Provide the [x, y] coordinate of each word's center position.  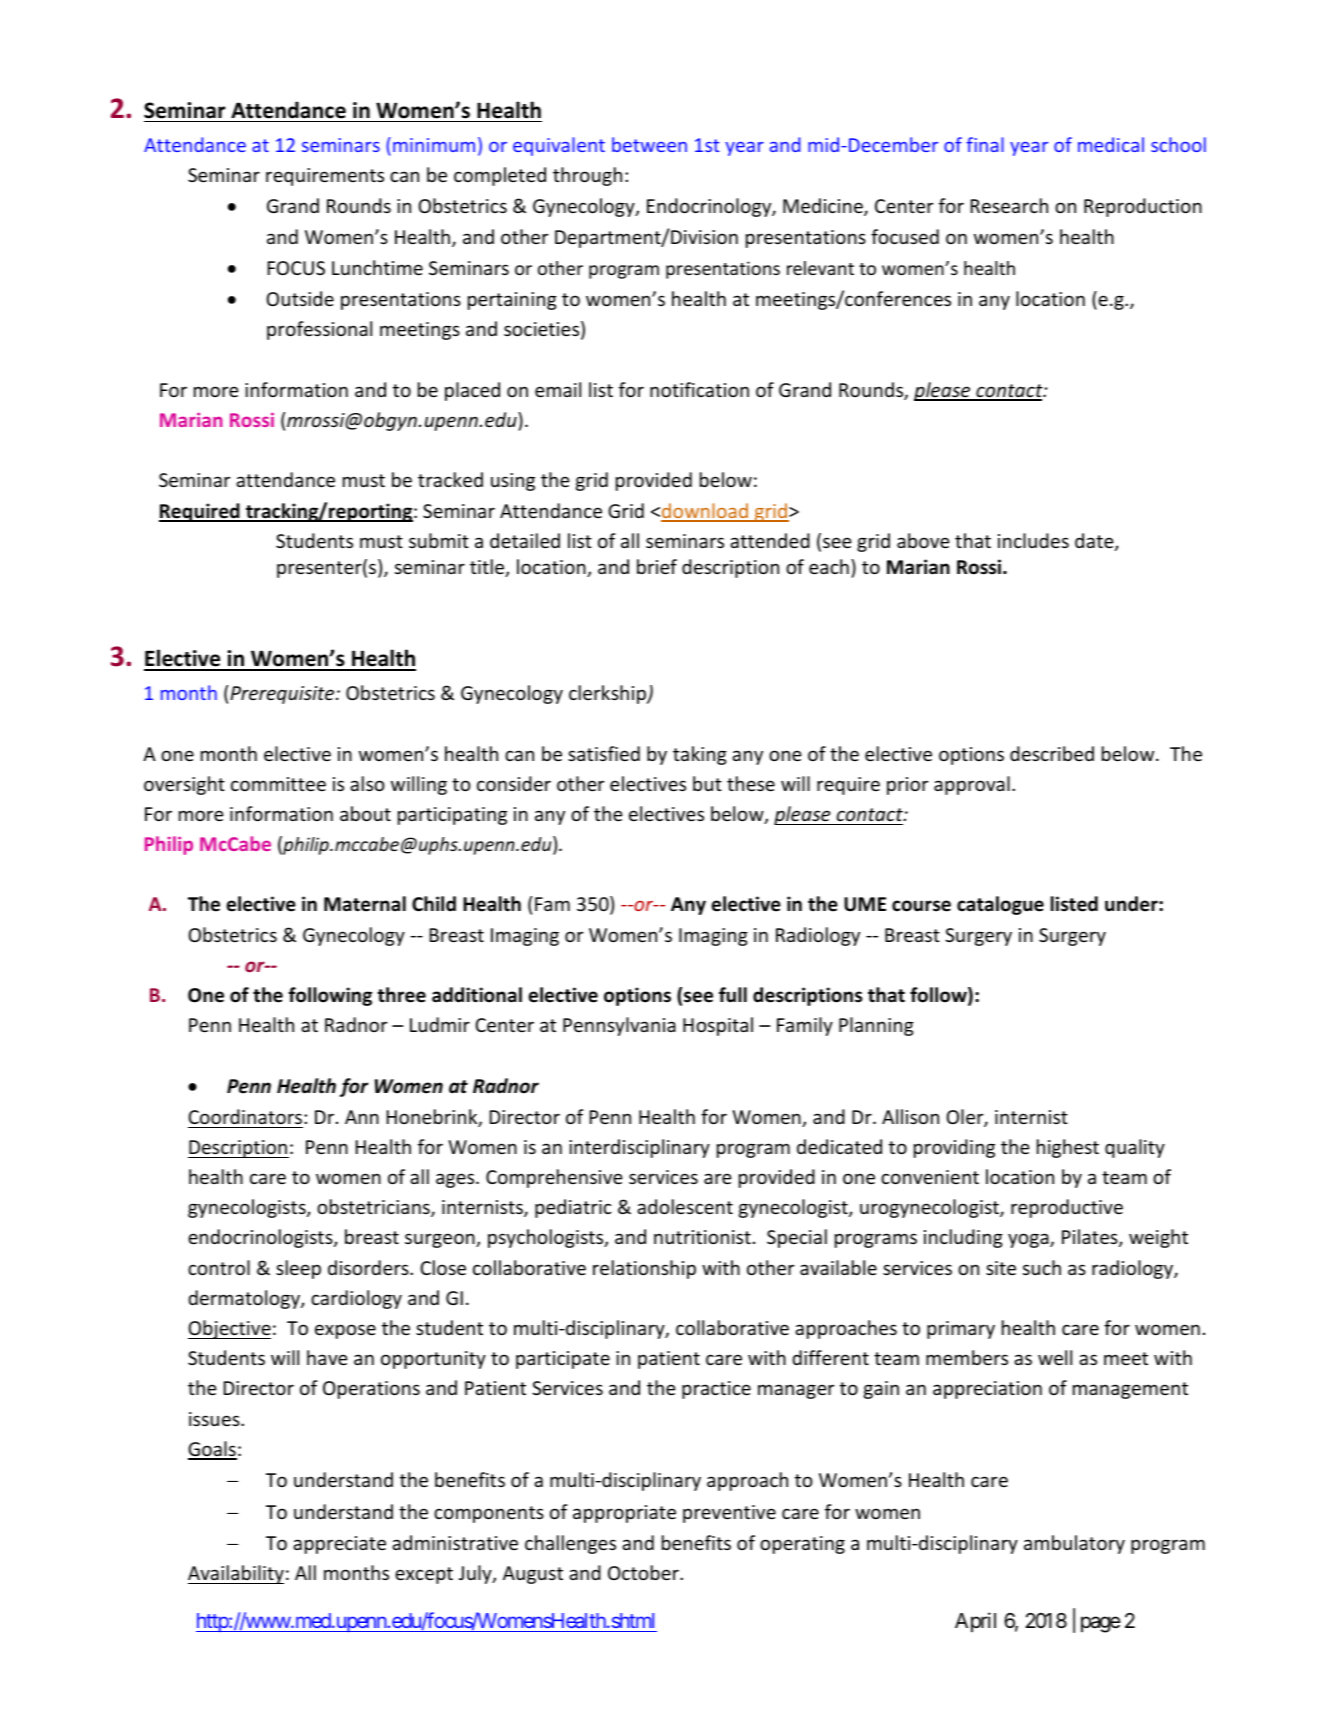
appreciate [339, 1545]
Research [1009, 205]
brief [657, 566]
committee [278, 784]
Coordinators [245, 1116]
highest [1068, 1148]
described [1052, 753]
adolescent [685, 1206]
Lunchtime [377, 267]
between [649, 144]
